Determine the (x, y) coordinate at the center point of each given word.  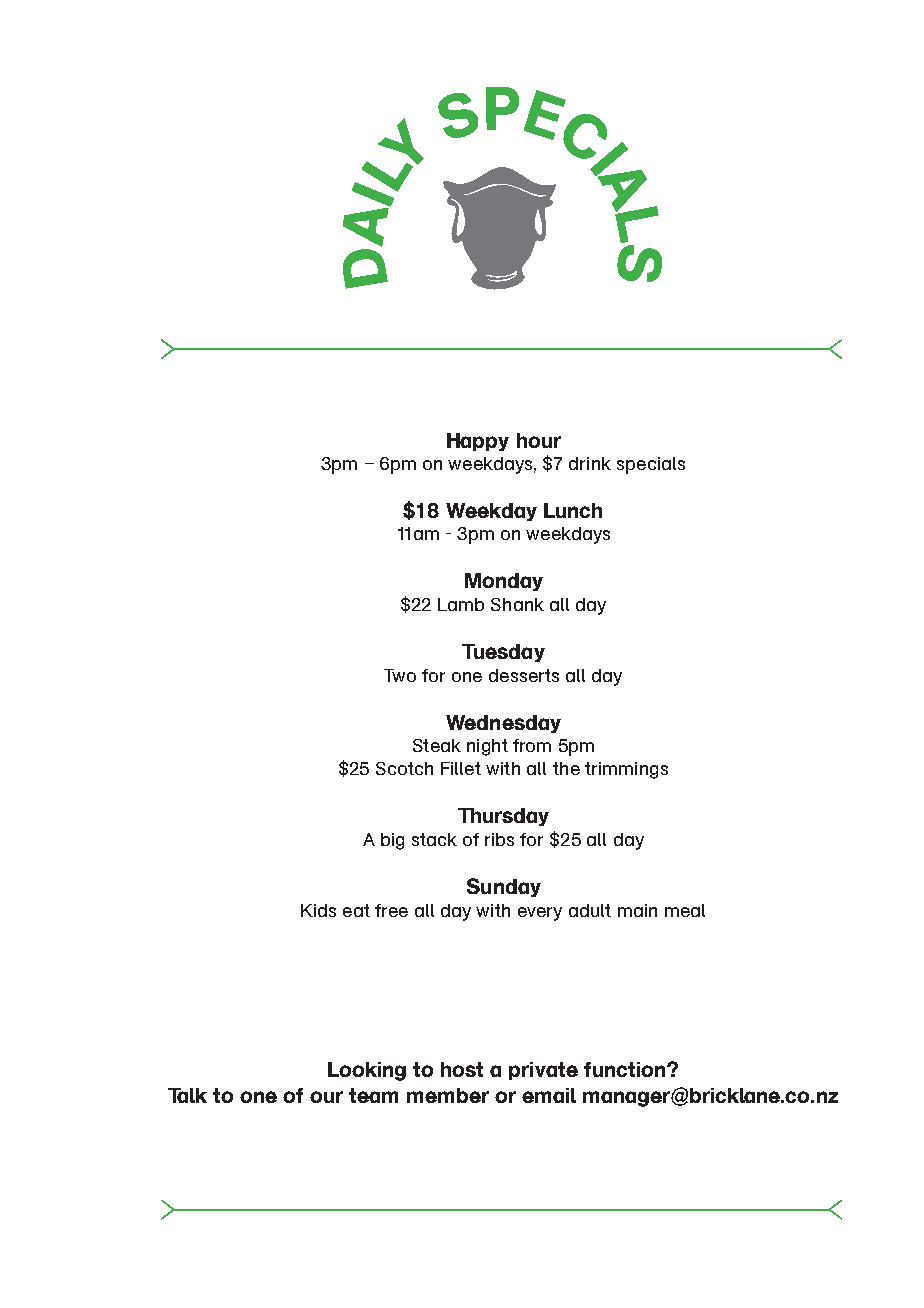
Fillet (461, 768)
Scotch (404, 768)
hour (539, 440)
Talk (187, 1095)
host (462, 1069)
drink (590, 463)
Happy (478, 442)
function (626, 1069)
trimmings (626, 770)
